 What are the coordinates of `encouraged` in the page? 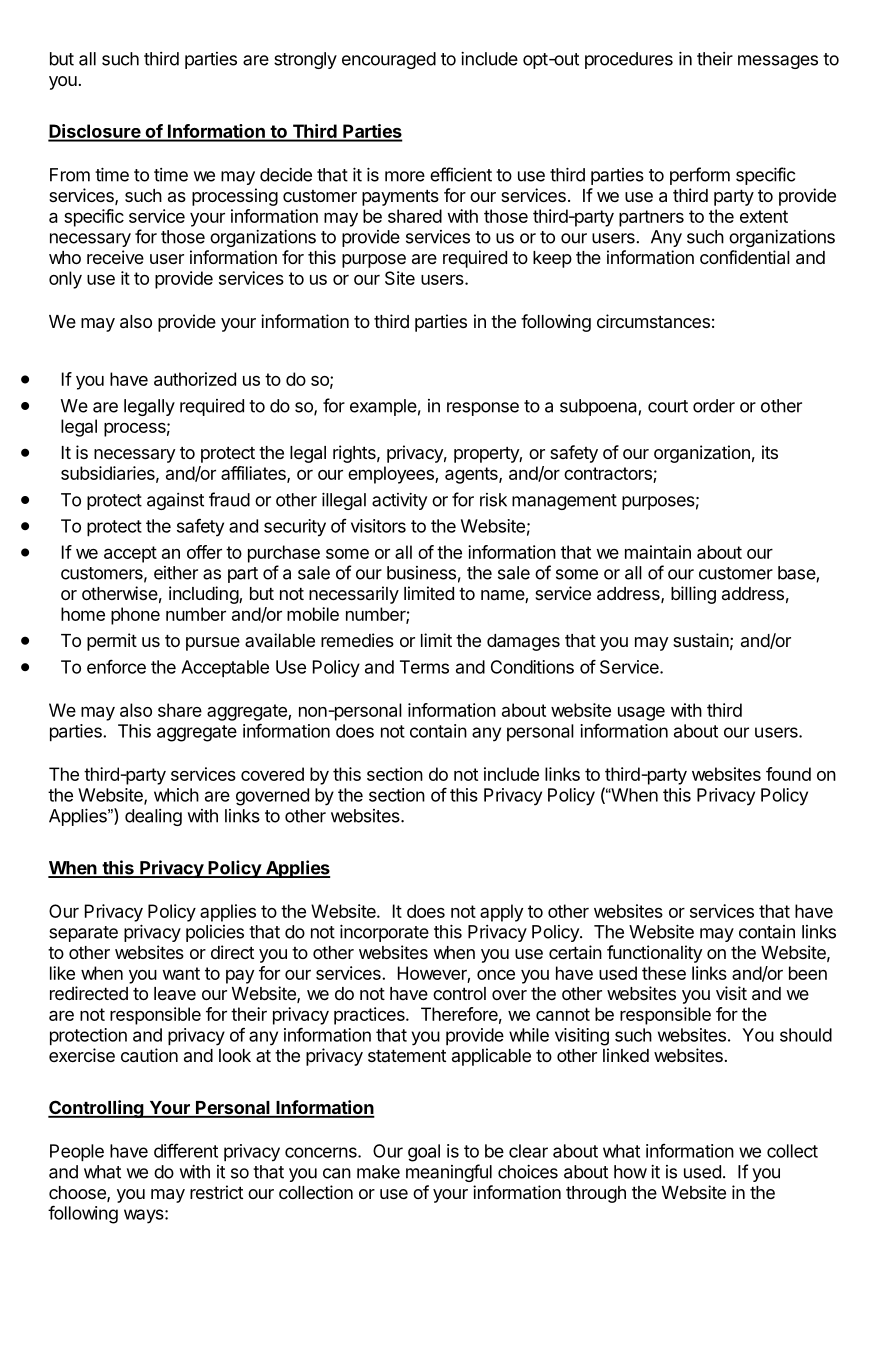 It's located at (389, 60).
